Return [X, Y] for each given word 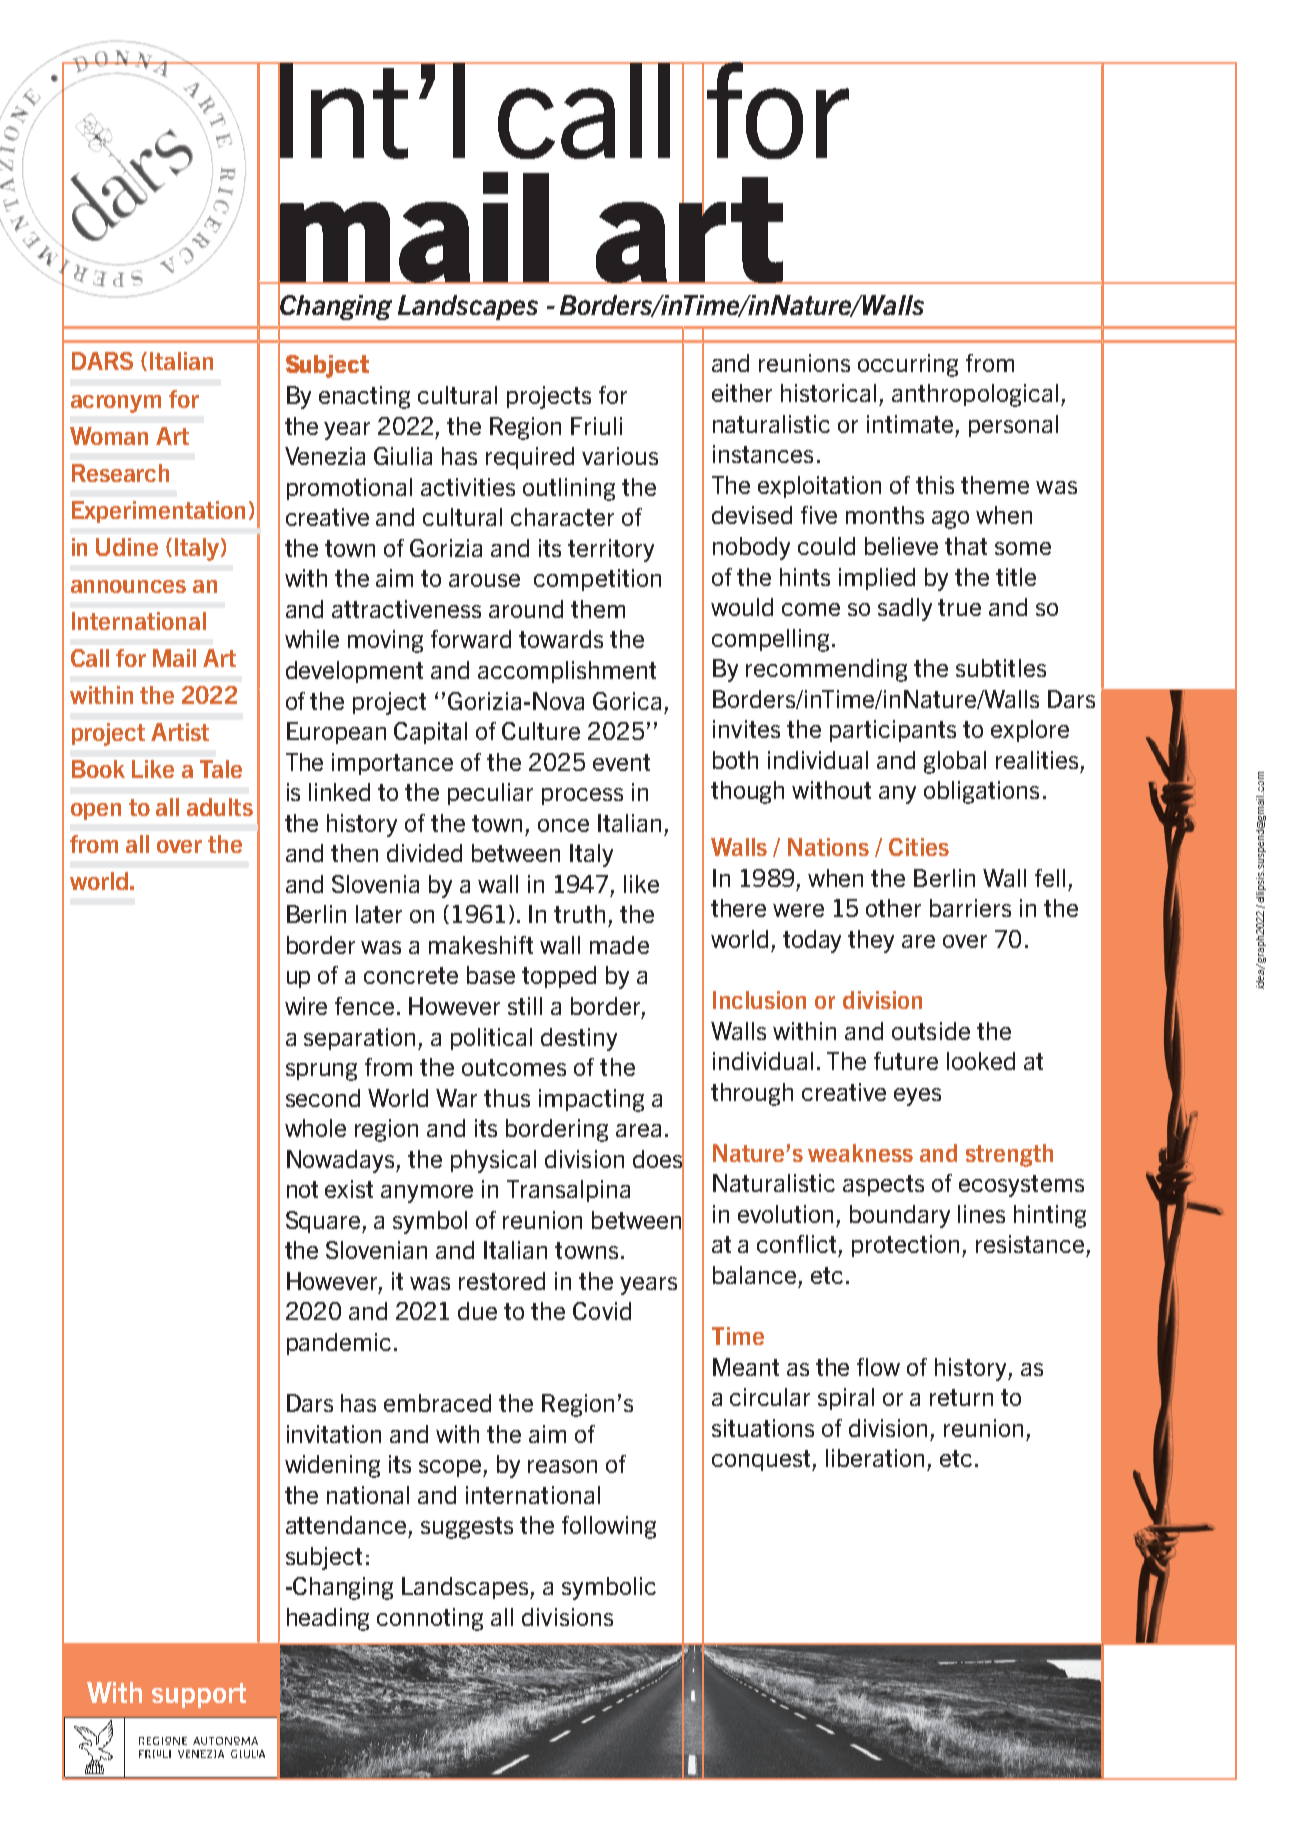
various [620, 456]
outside [931, 1031]
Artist [180, 732]
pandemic [339, 1344]
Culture [541, 731]
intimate [910, 424]
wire [306, 1006]
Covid [602, 1311]
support [199, 1695]
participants [893, 731]
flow [878, 1367]
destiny [579, 1039]
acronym [116, 404]
